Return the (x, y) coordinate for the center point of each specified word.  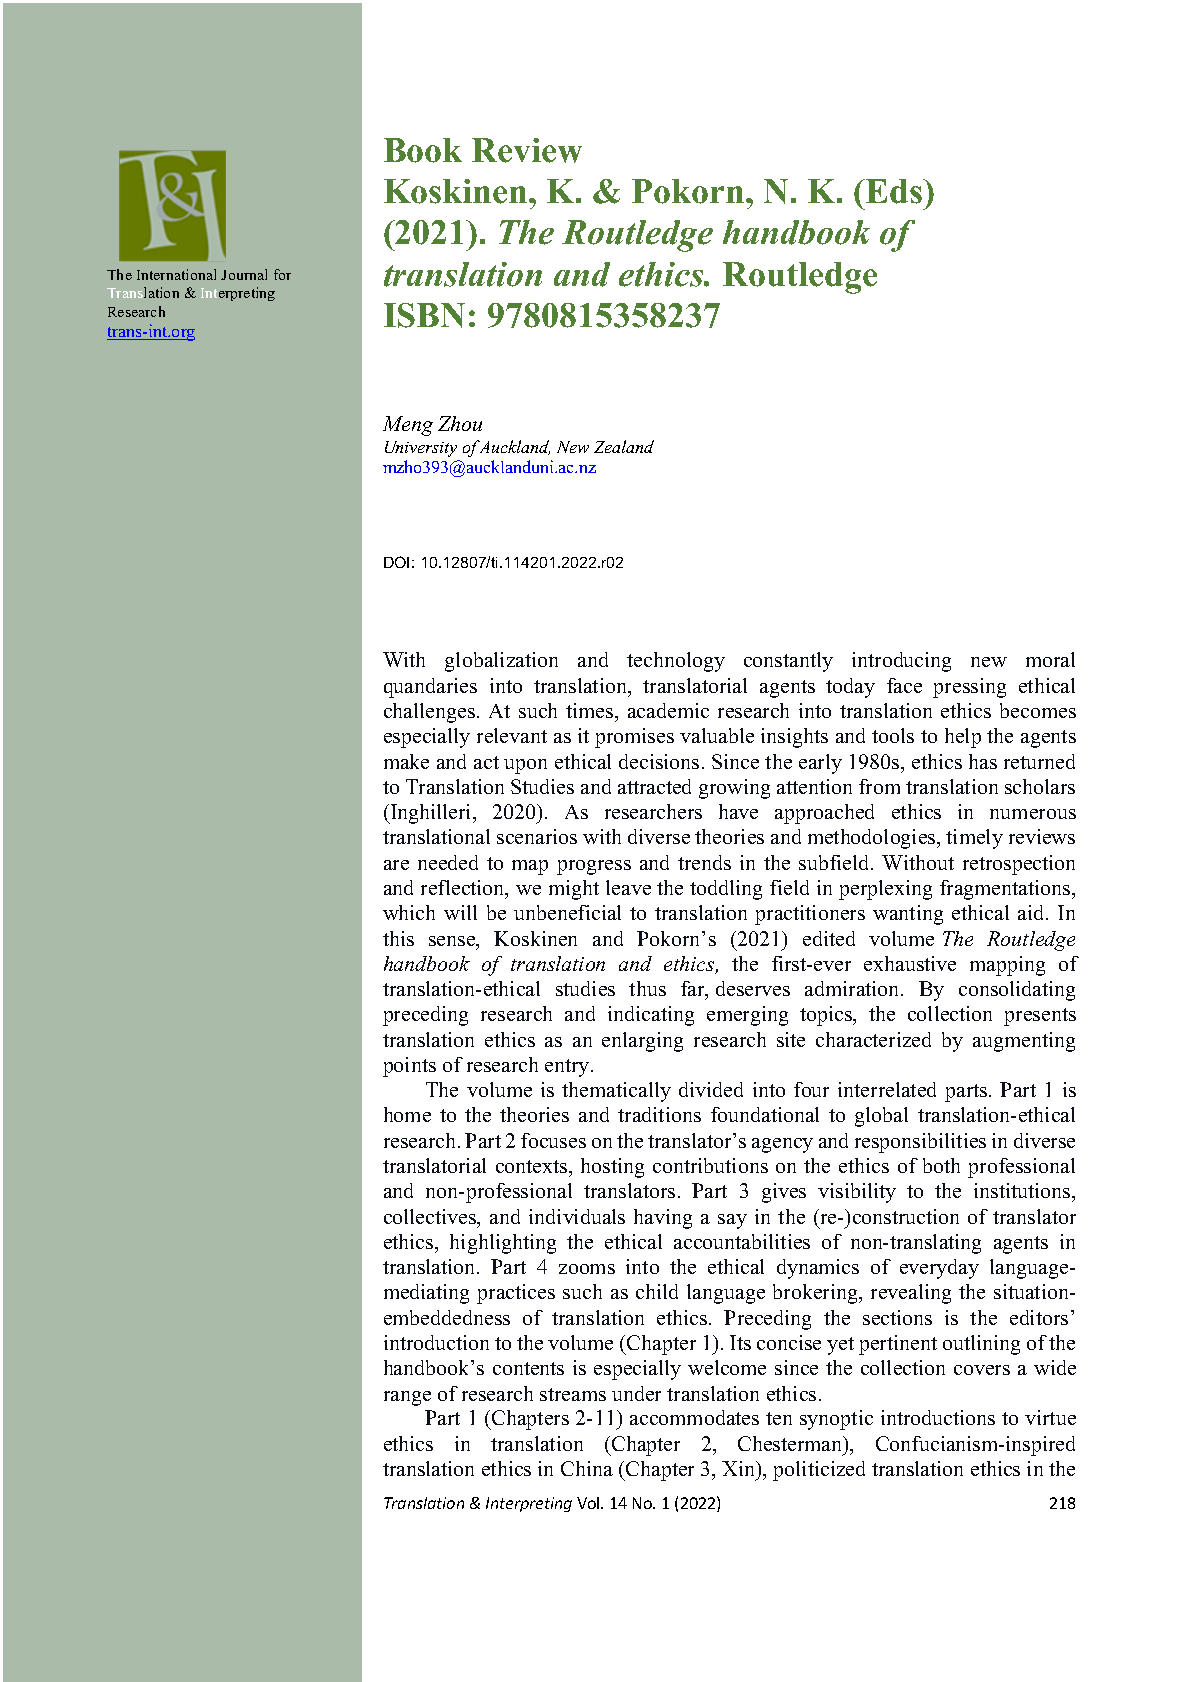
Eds (894, 191)
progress (594, 867)
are (396, 865)
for (282, 274)
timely (974, 839)
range (407, 1398)
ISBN (424, 315)
